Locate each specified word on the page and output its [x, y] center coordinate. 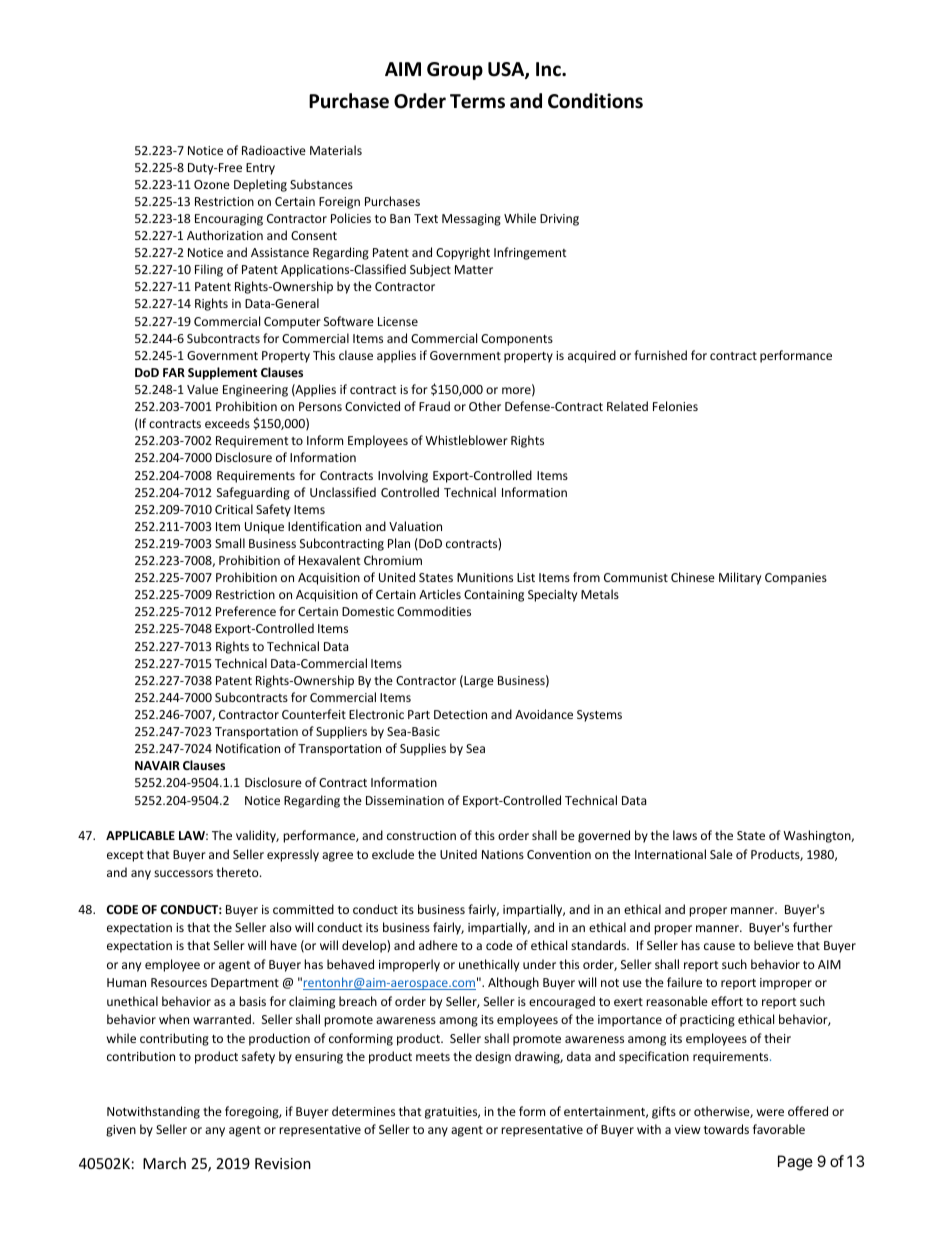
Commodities [434, 611]
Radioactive [274, 150]
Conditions [595, 101]
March [164, 1163]
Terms [477, 101]
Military [740, 578]
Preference [246, 611]
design [493, 1057]
